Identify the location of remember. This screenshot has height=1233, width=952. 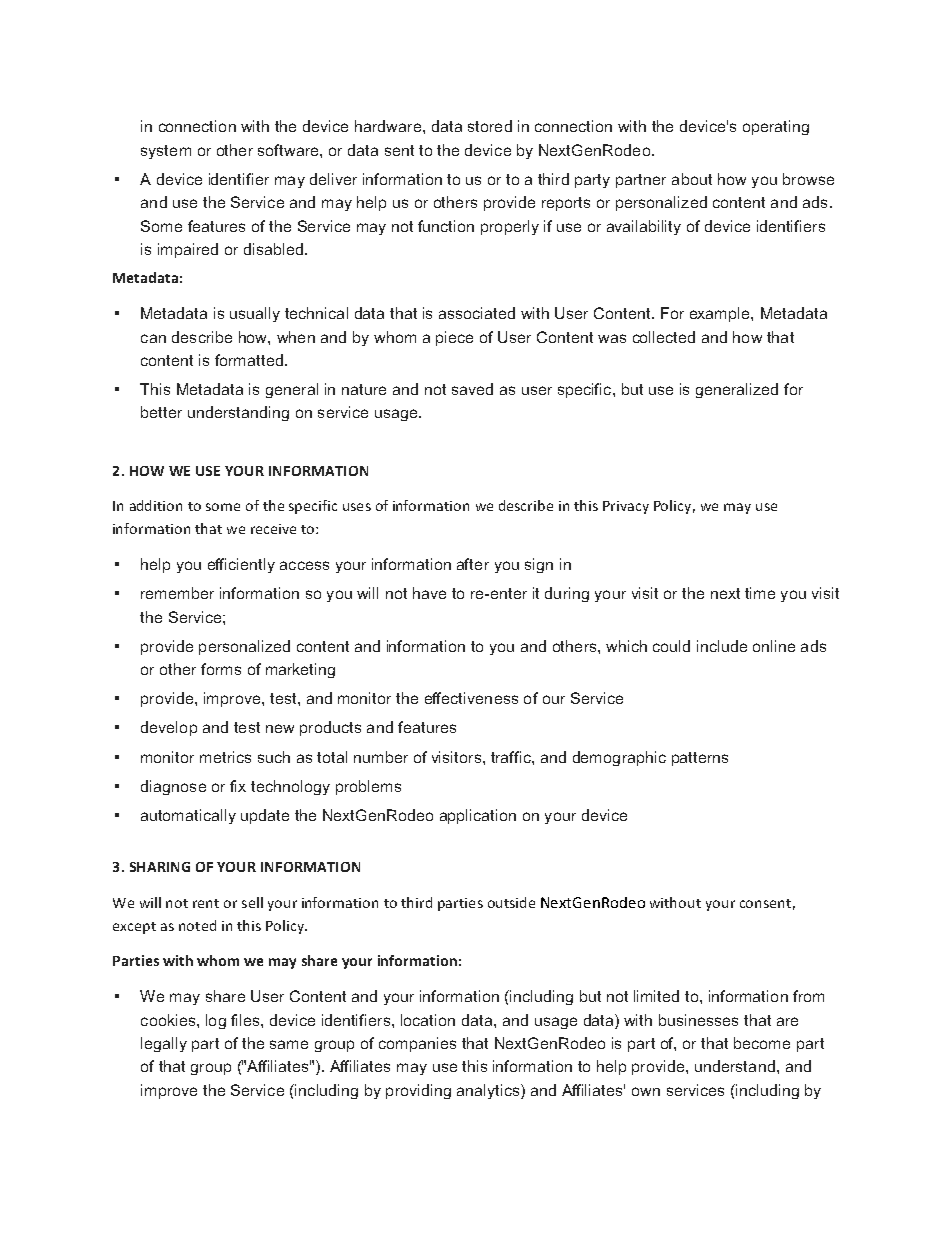
(177, 593).
